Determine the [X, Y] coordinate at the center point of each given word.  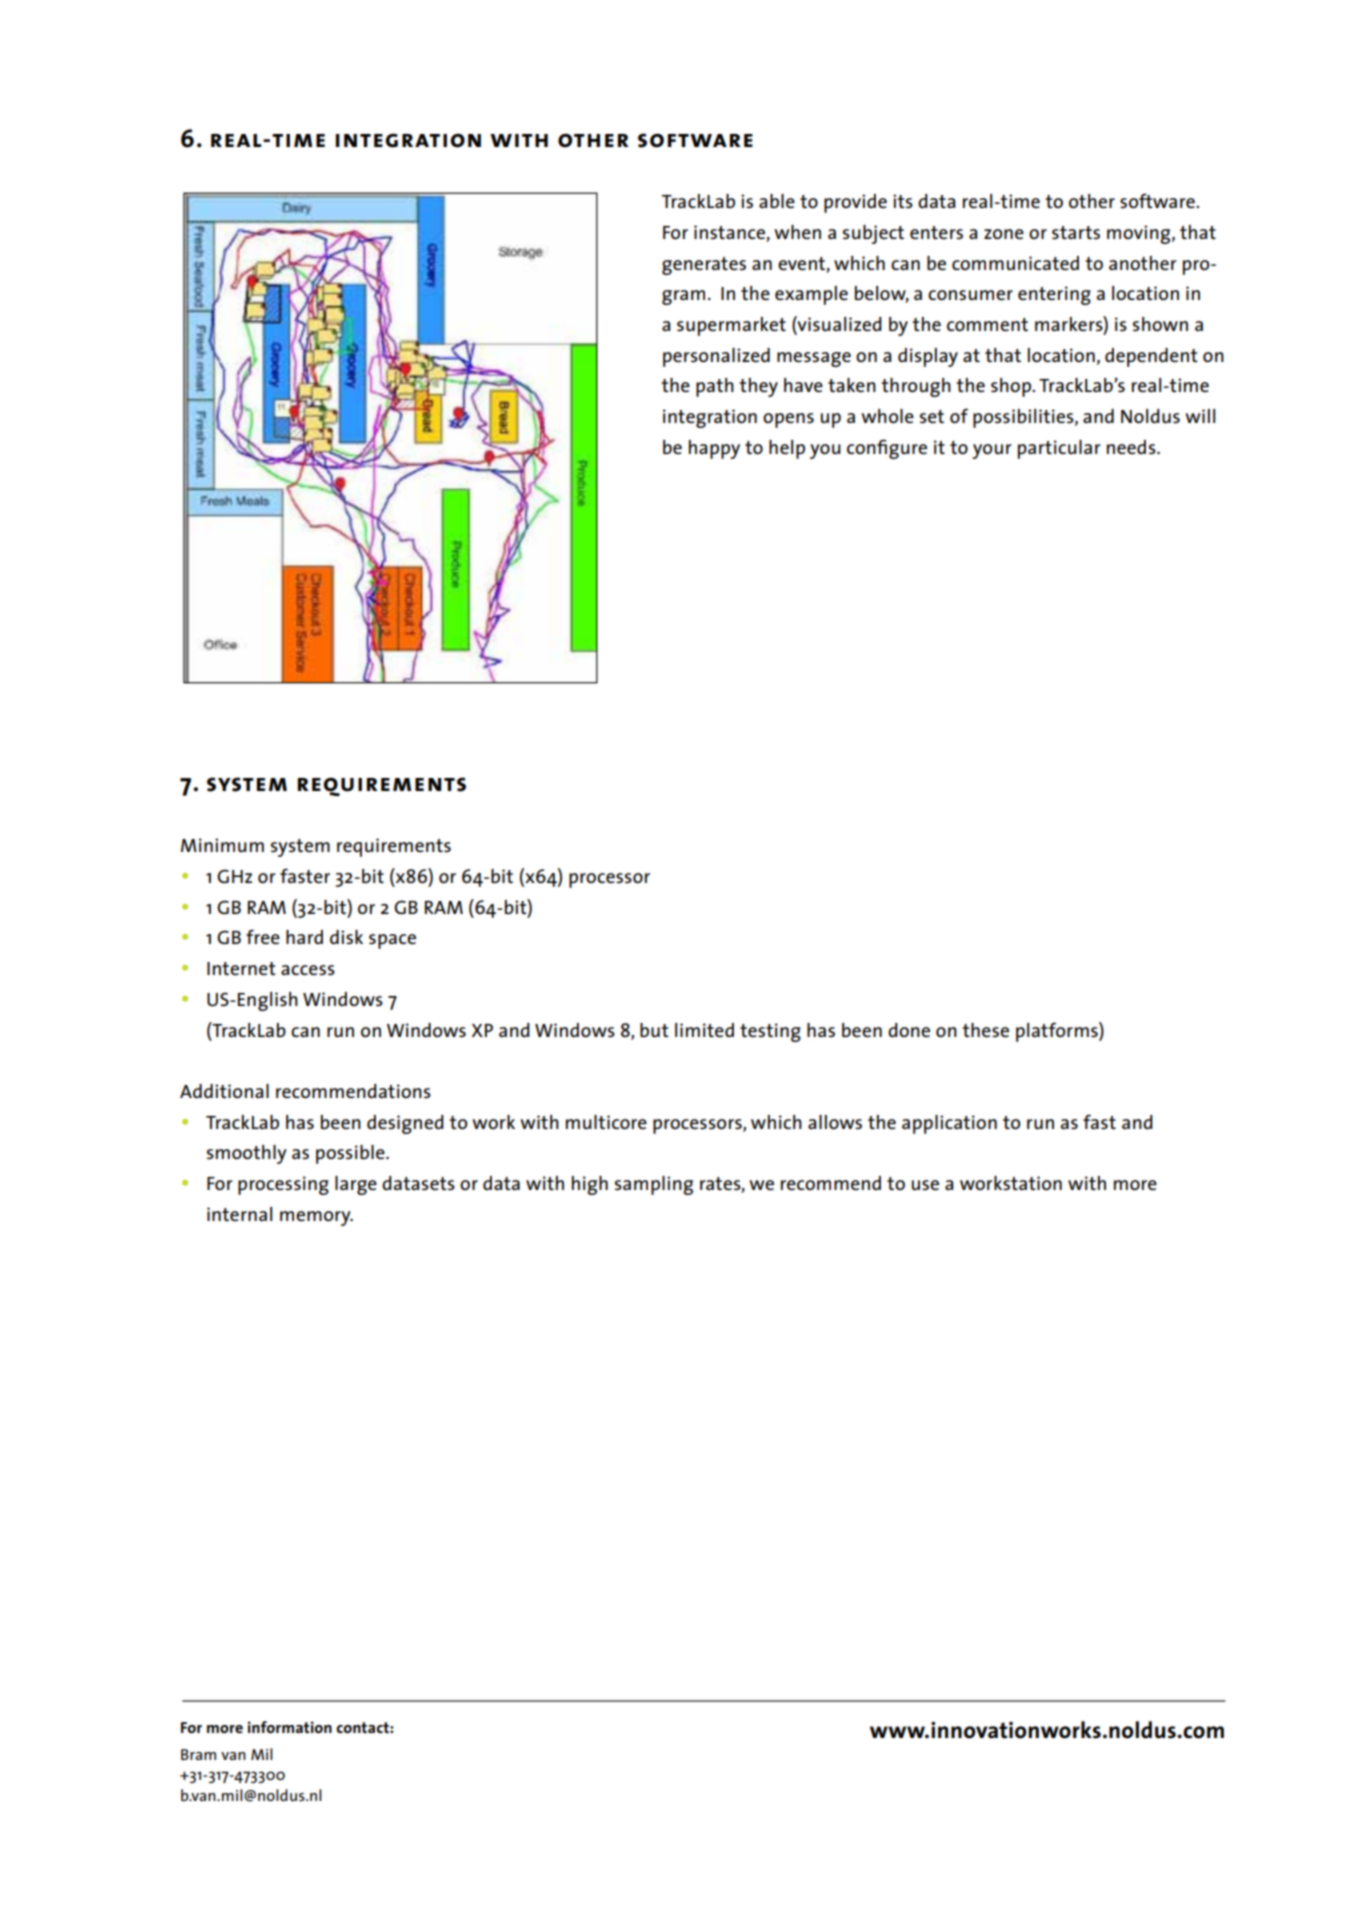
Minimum [222, 845]
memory [316, 1218]
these [985, 1030]
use [925, 1185]
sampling [654, 1185]
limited [704, 1030]
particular [1059, 449]
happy [714, 449]
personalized [716, 357]
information [290, 1727]
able [777, 201]
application [949, 1124]
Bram [198, 1754]
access [308, 970]
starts [1076, 232]
